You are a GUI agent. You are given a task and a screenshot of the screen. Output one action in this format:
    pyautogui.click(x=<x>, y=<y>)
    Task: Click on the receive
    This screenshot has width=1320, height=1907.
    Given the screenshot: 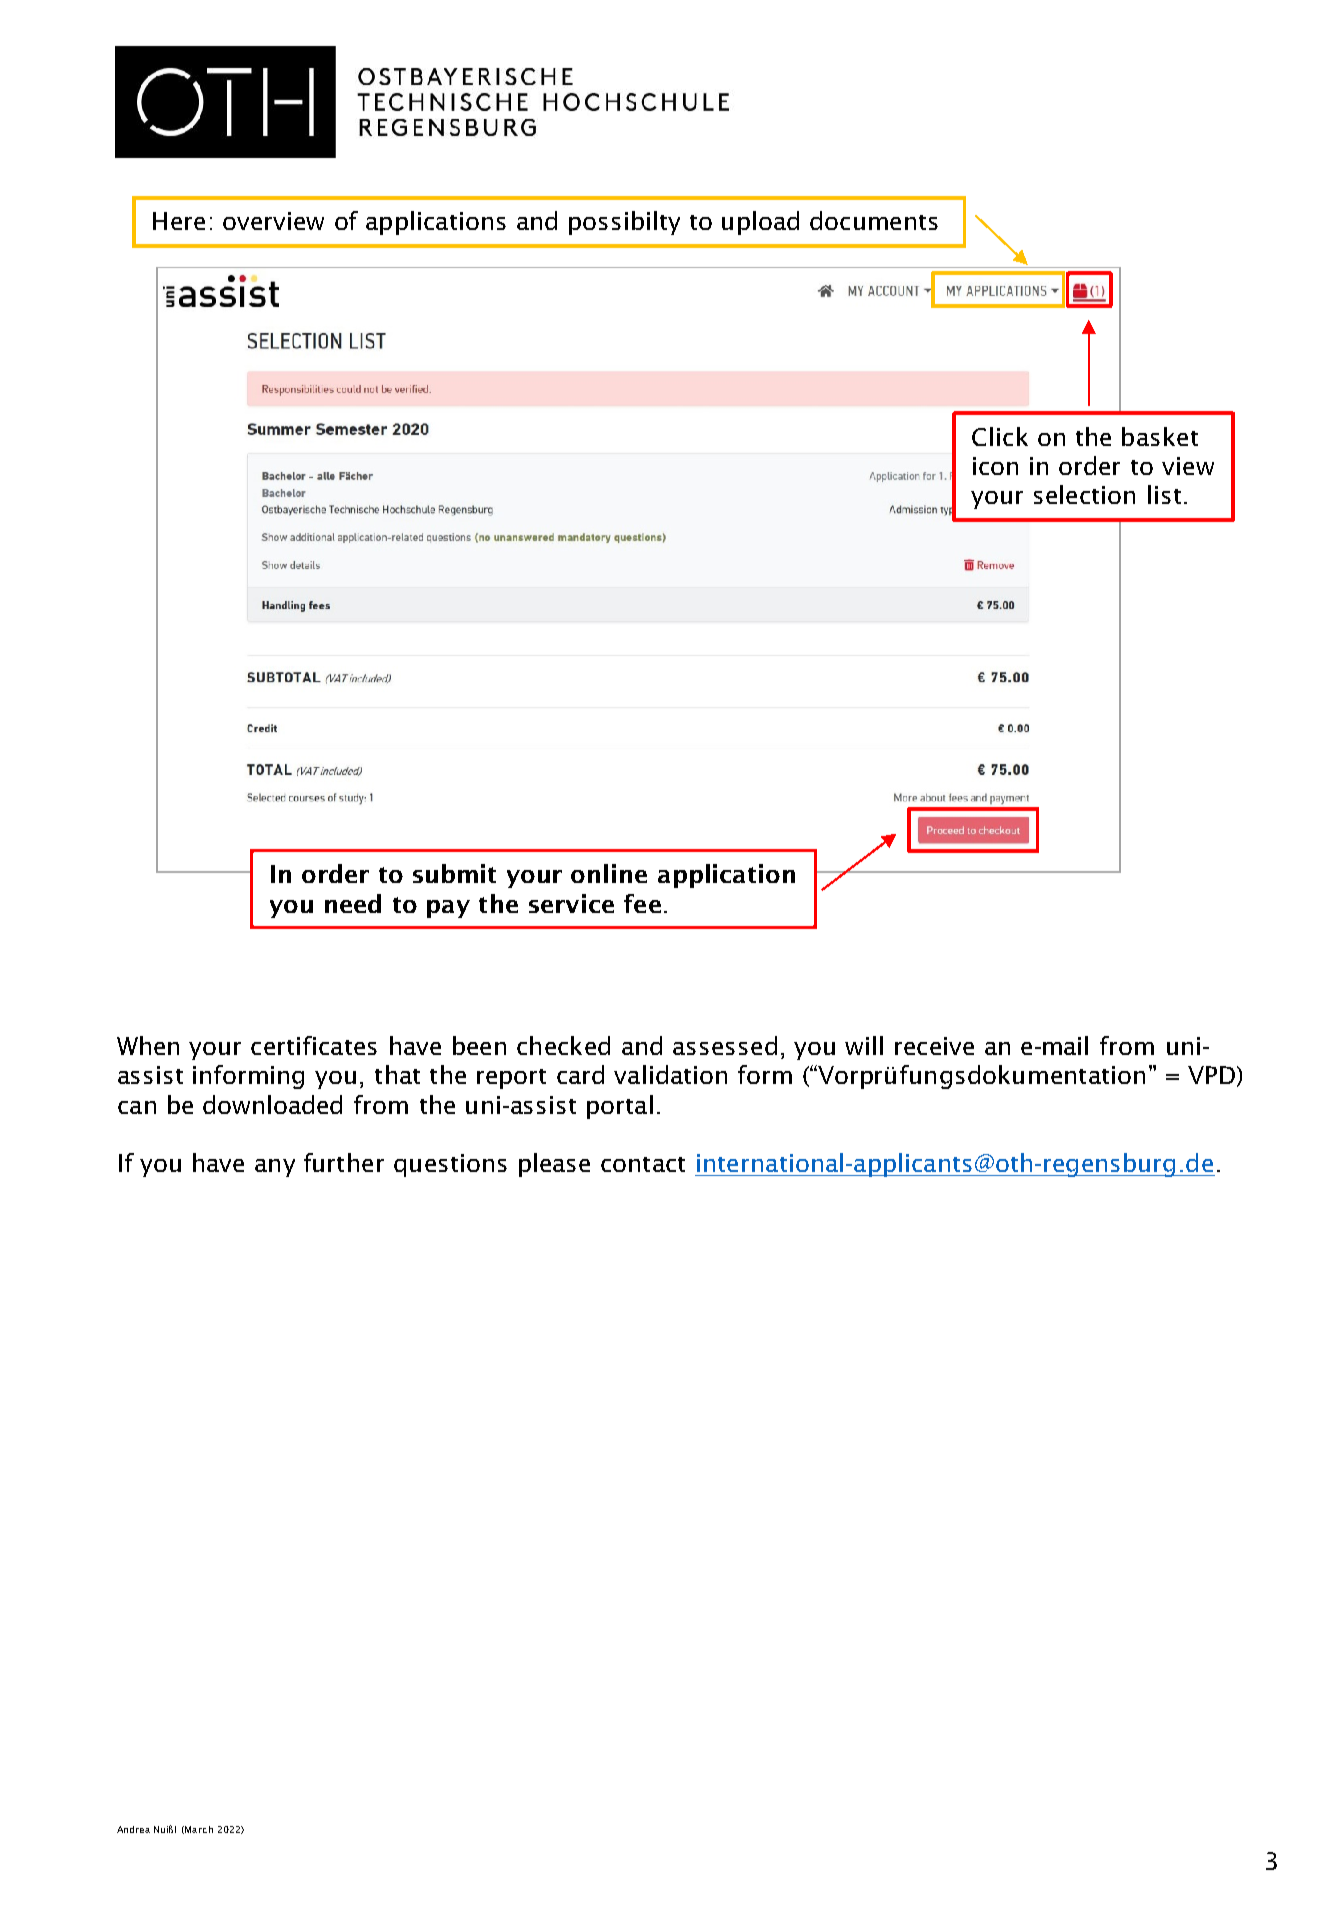 What is the action you would take?
    pyautogui.click(x=934, y=1046)
